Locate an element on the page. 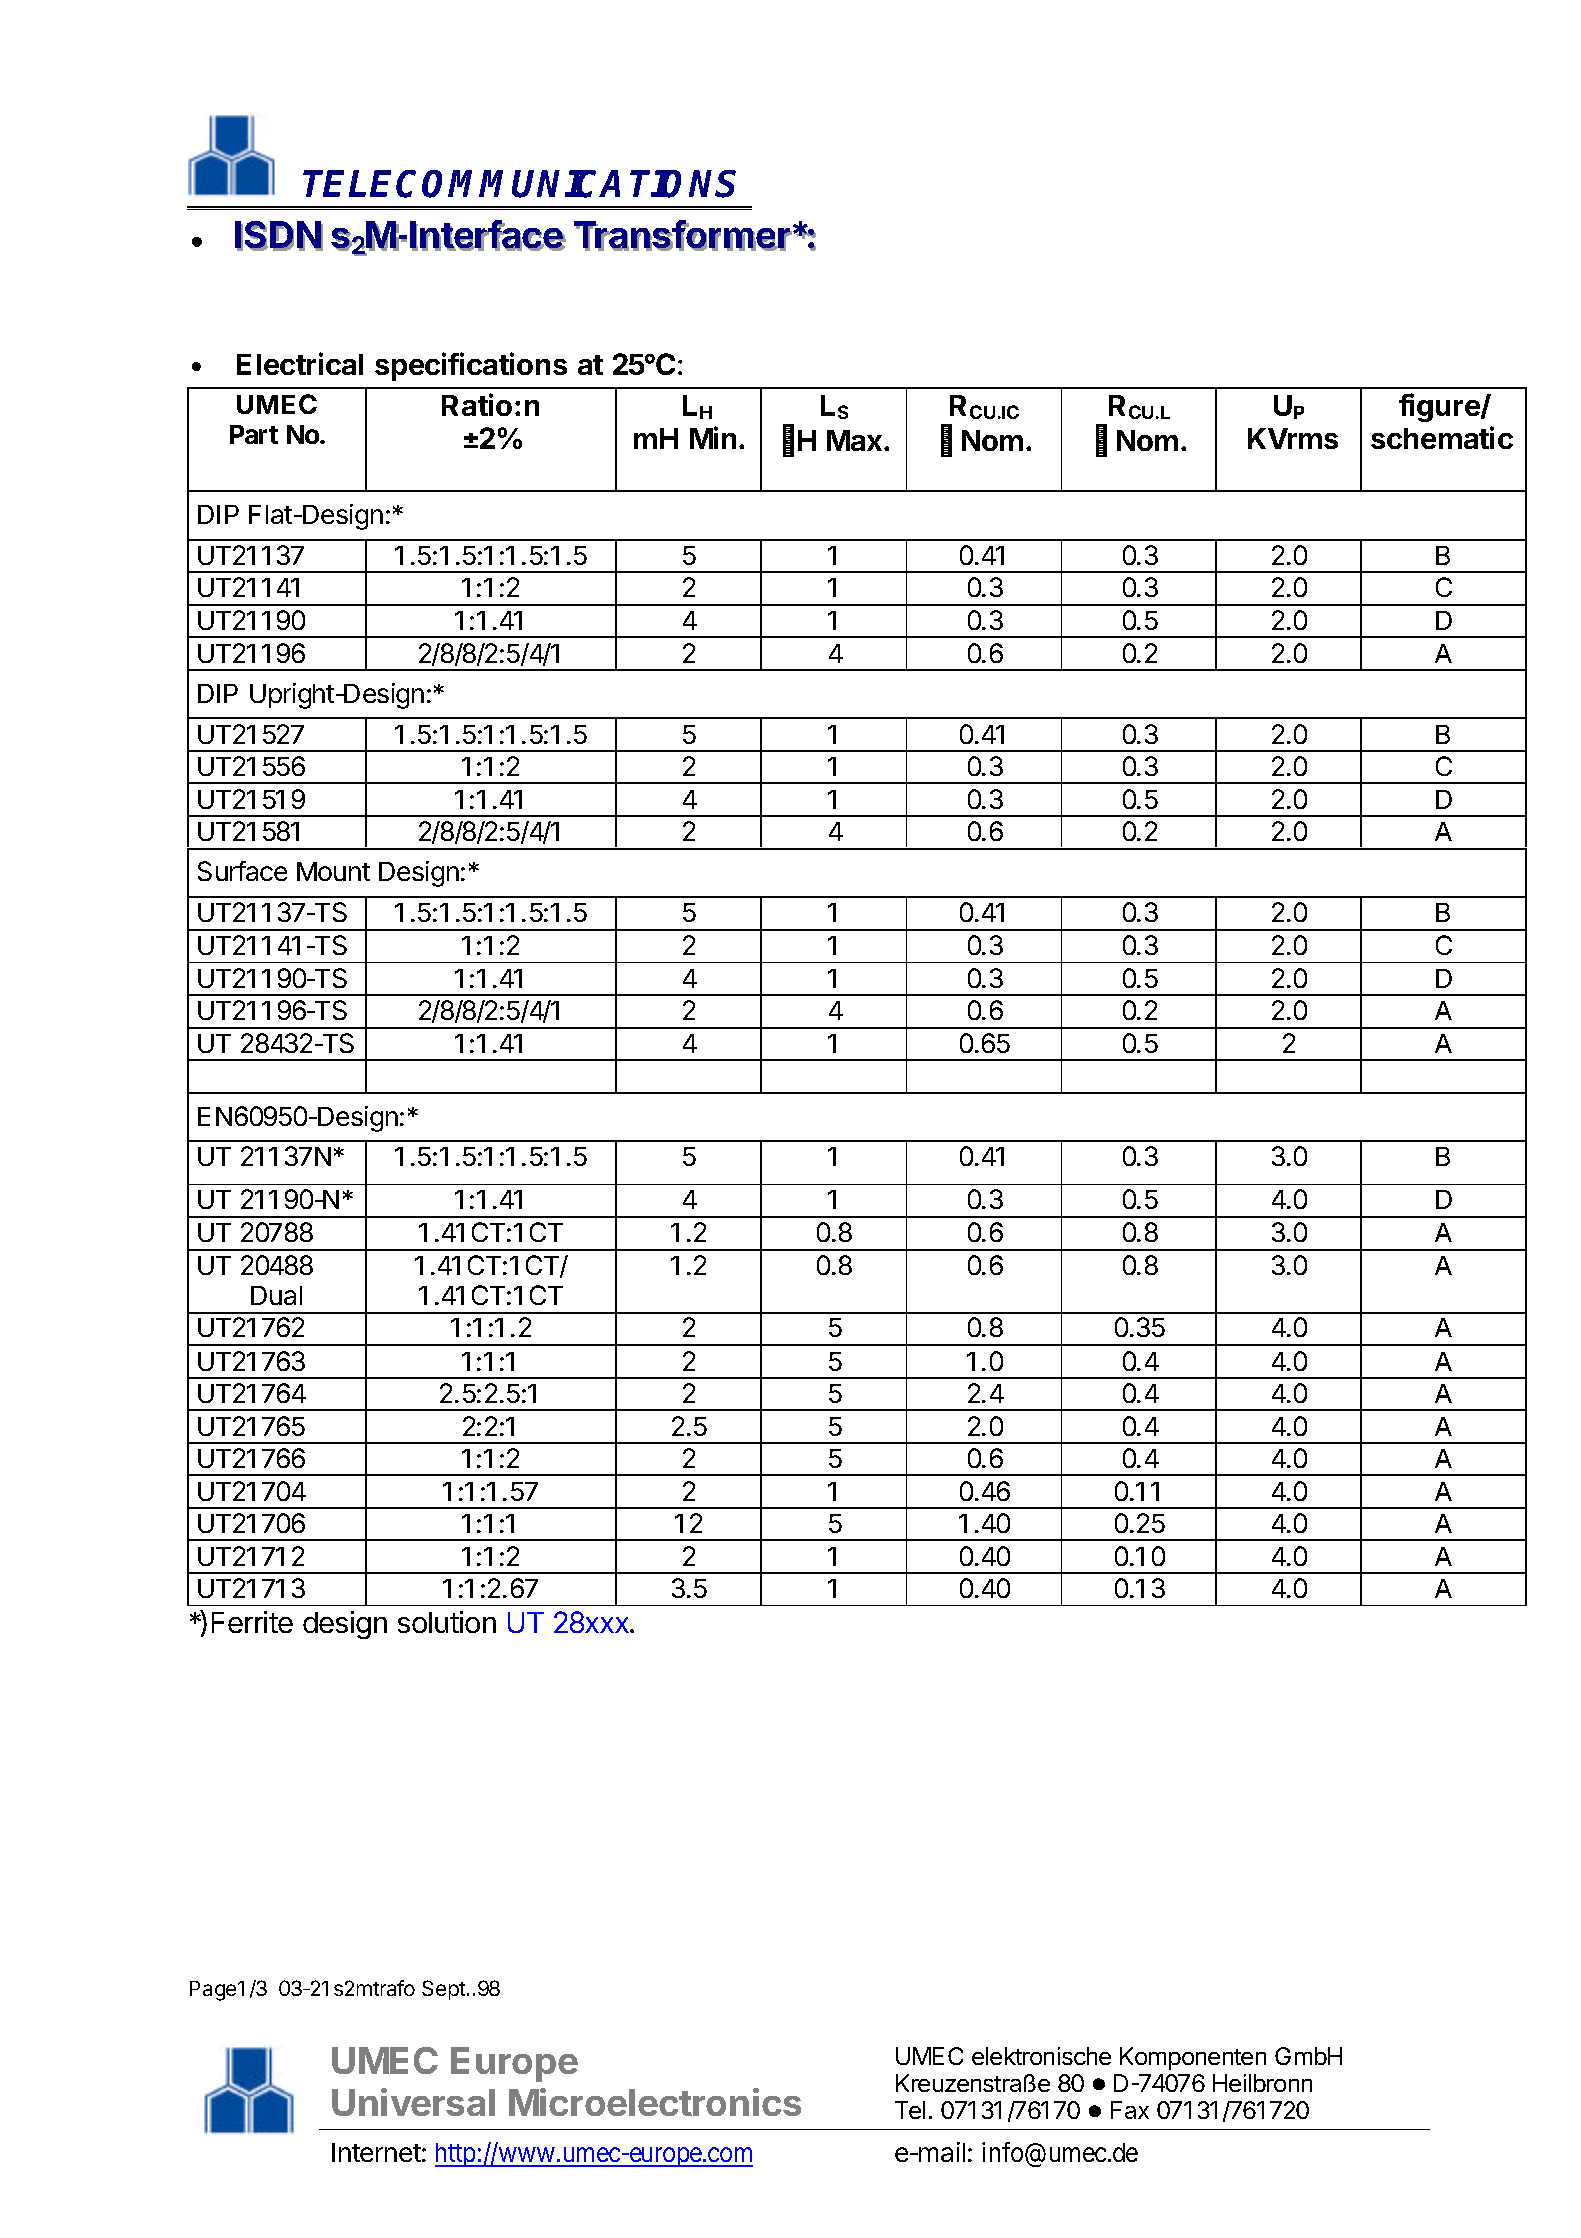 Image resolution: width=1581 pixels, height=2238 pixels. Ferrite is located at coordinates (252, 1622).
